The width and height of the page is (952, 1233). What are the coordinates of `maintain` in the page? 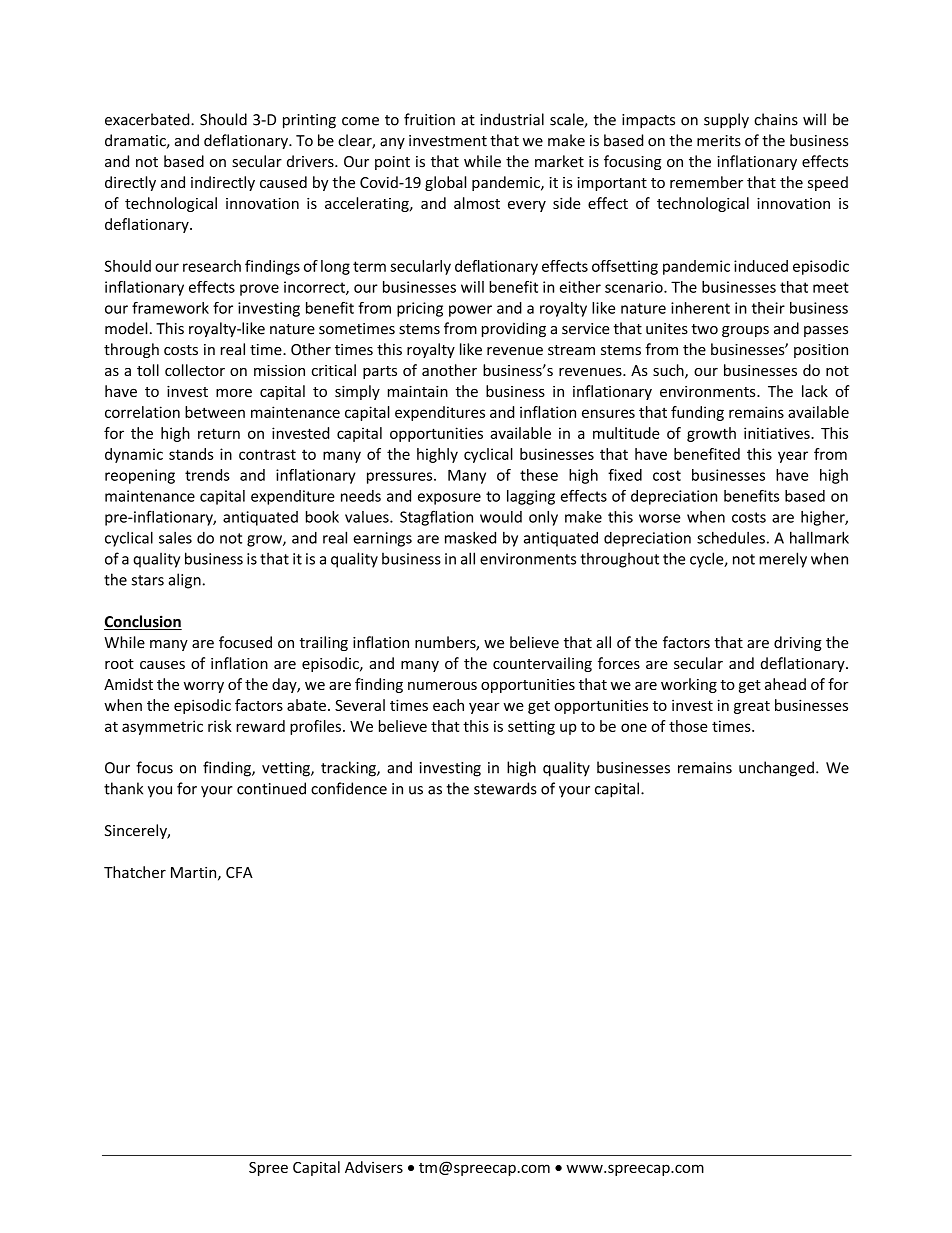 It's located at (418, 391).
